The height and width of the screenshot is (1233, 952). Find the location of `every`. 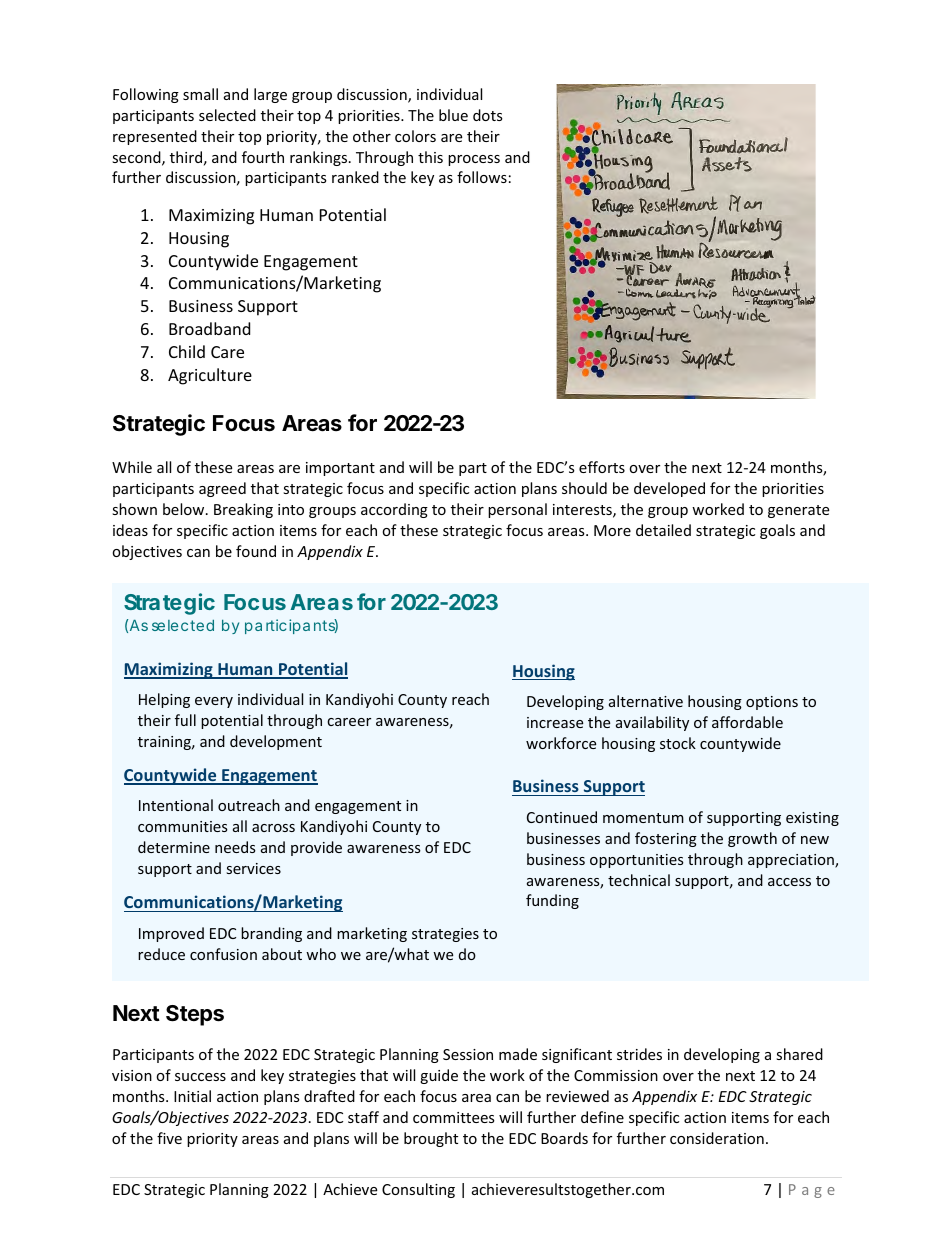

every is located at coordinates (214, 702).
